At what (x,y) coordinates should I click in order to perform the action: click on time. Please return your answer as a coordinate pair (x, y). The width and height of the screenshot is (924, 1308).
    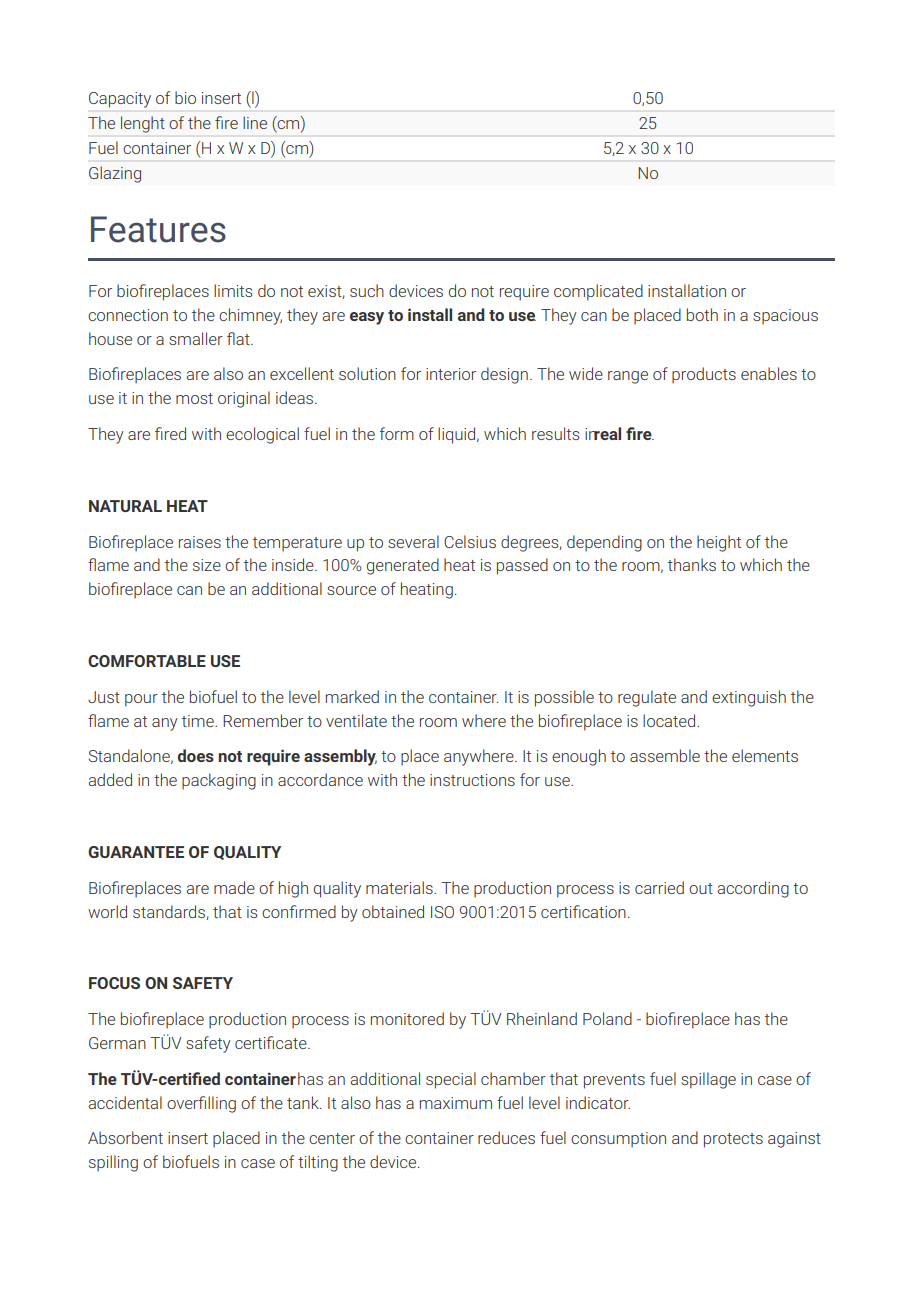
    Looking at the image, I should click on (199, 721).
